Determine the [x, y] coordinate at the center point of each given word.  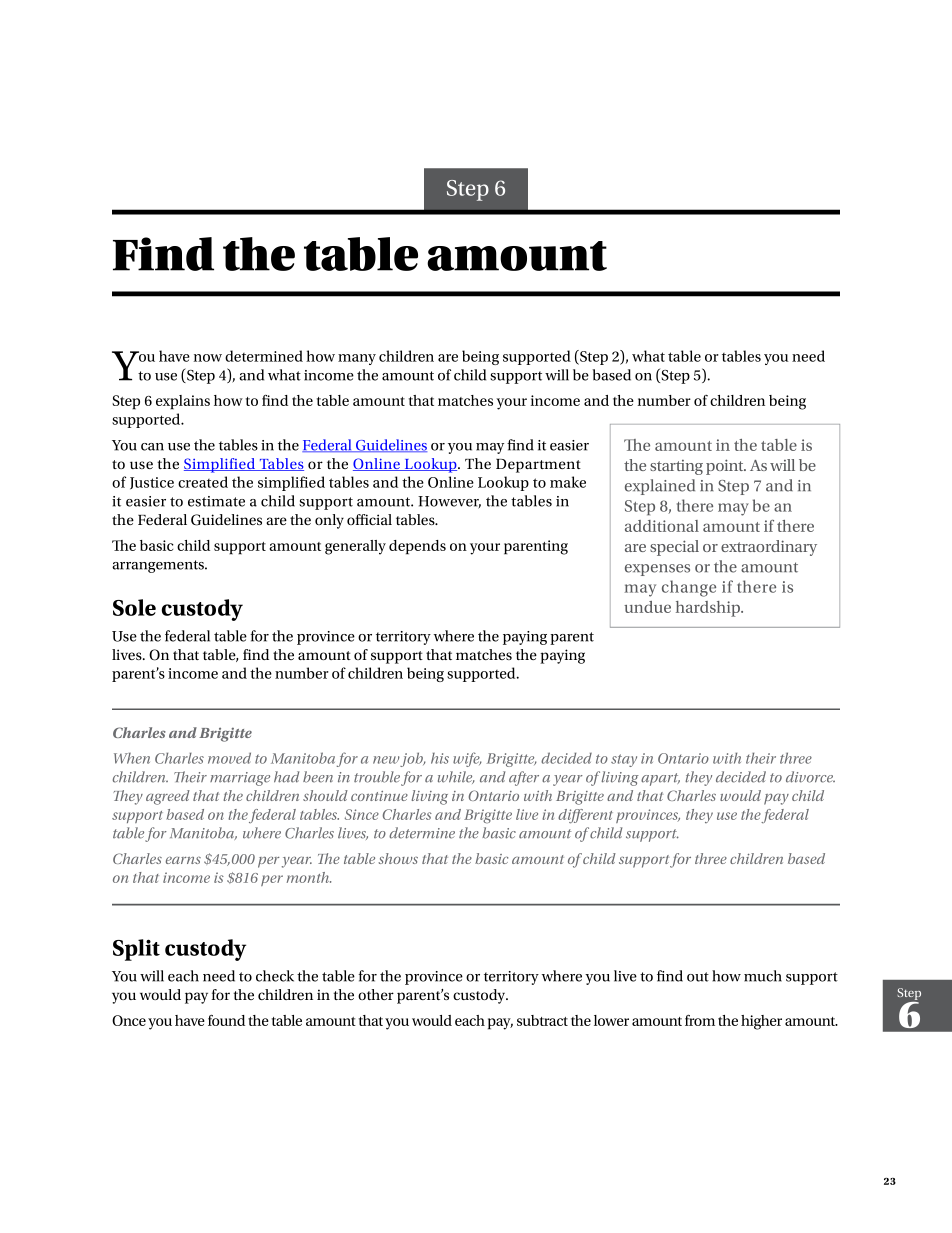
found [226, 1020]
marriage [240, 779]
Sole [134, 607]
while [456, 777]
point [726, 467]
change [689, 588]
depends [417, 547]
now [208, 358]
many [357, 359]
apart [660, 779]
